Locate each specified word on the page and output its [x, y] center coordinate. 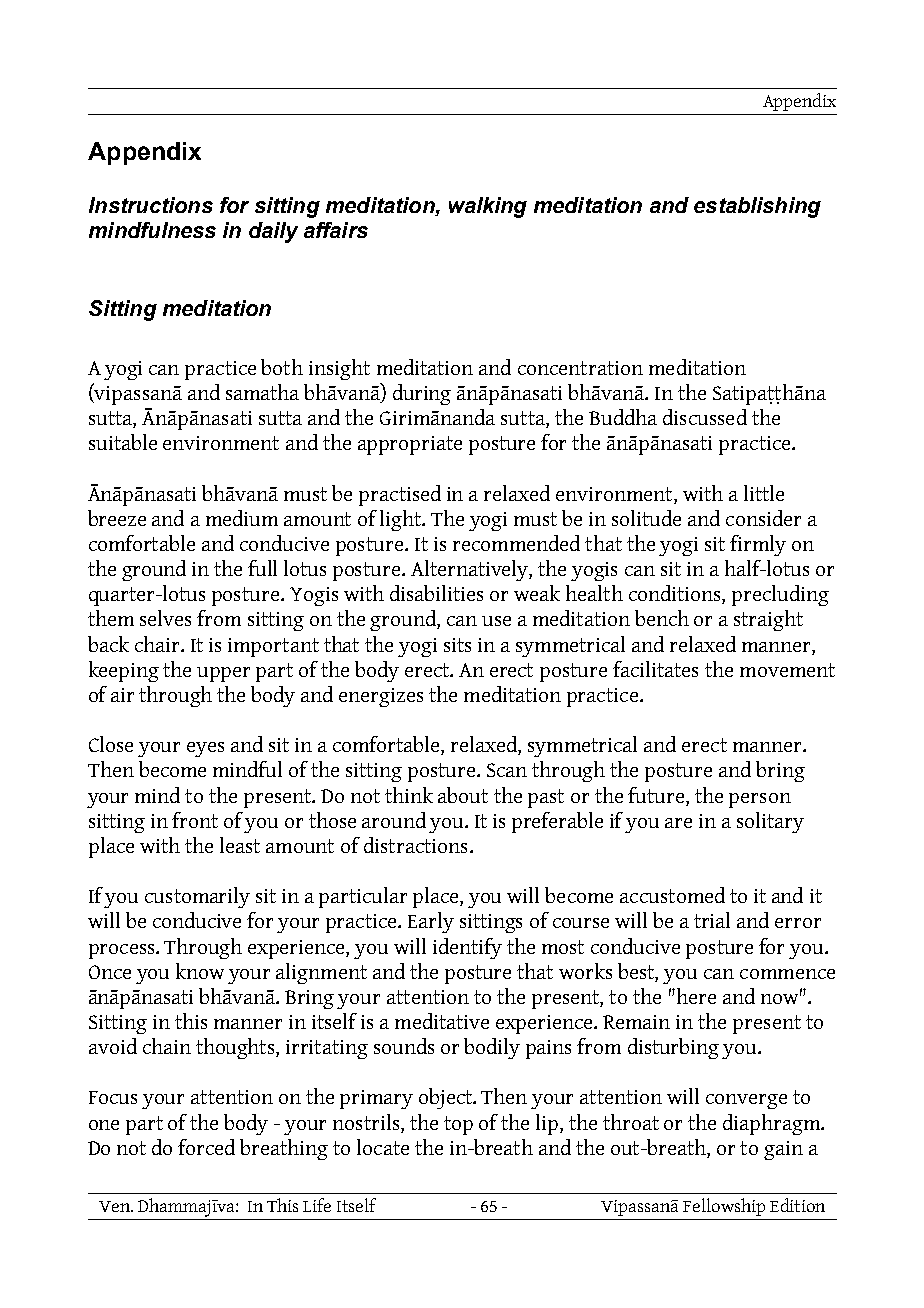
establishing [757, 207]
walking [488, 207]
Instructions [151, 205]
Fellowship [724, 1207]
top [458, 1125]
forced [206, 1147]
